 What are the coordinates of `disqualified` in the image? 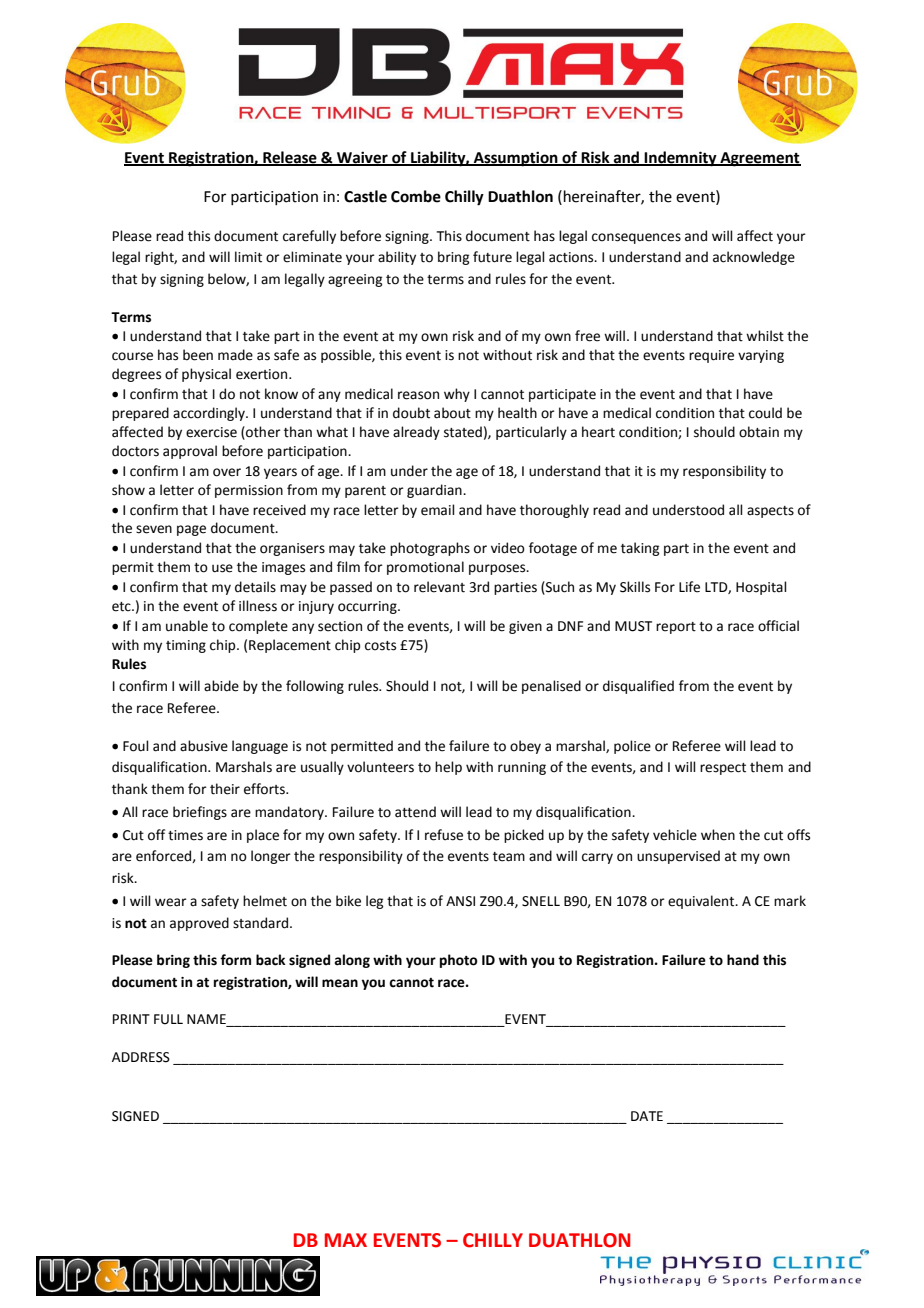 It's located at (638, 687).
